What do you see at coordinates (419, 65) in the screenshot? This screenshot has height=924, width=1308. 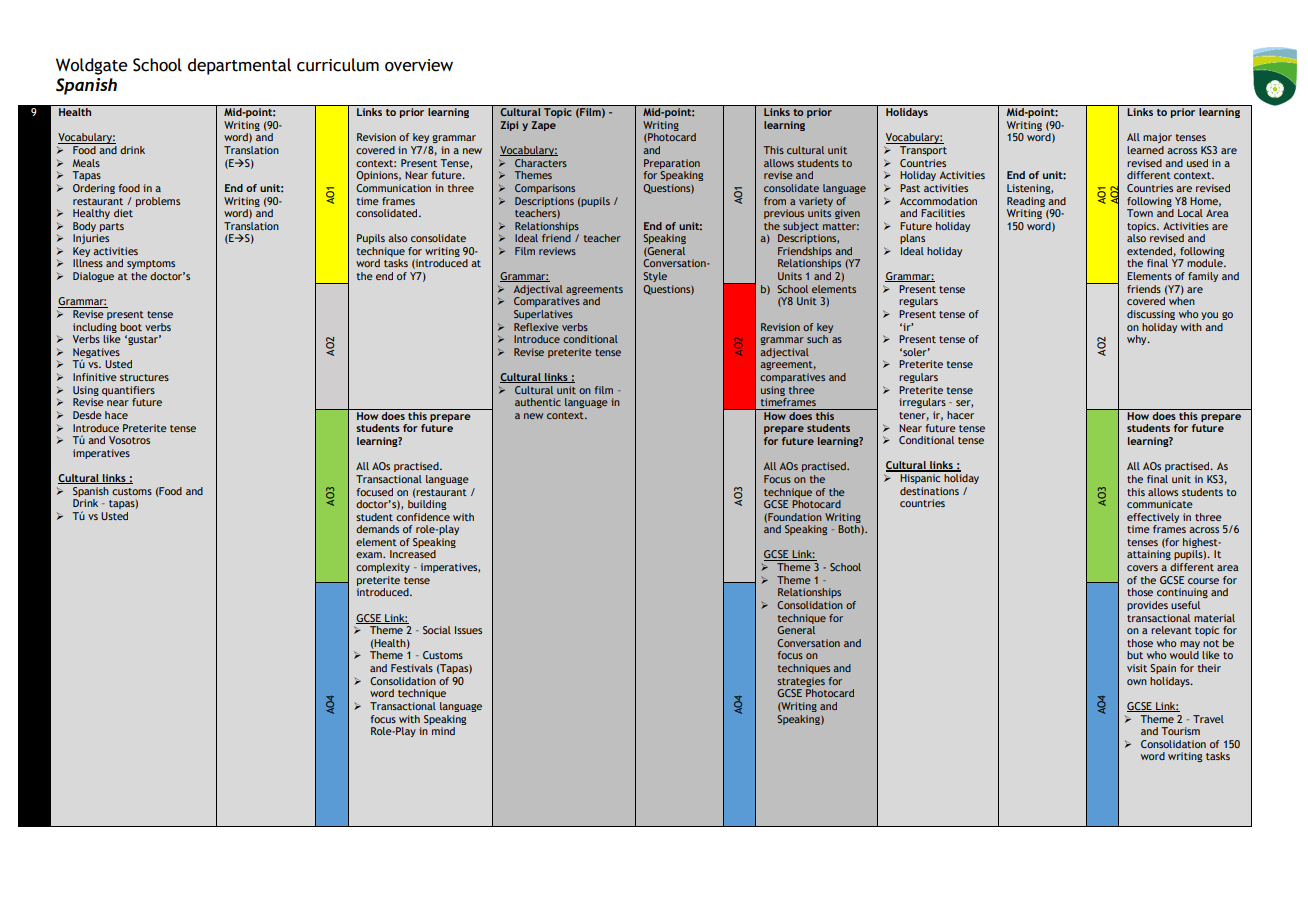 I see `overview` at bounding box center [419, 65].
